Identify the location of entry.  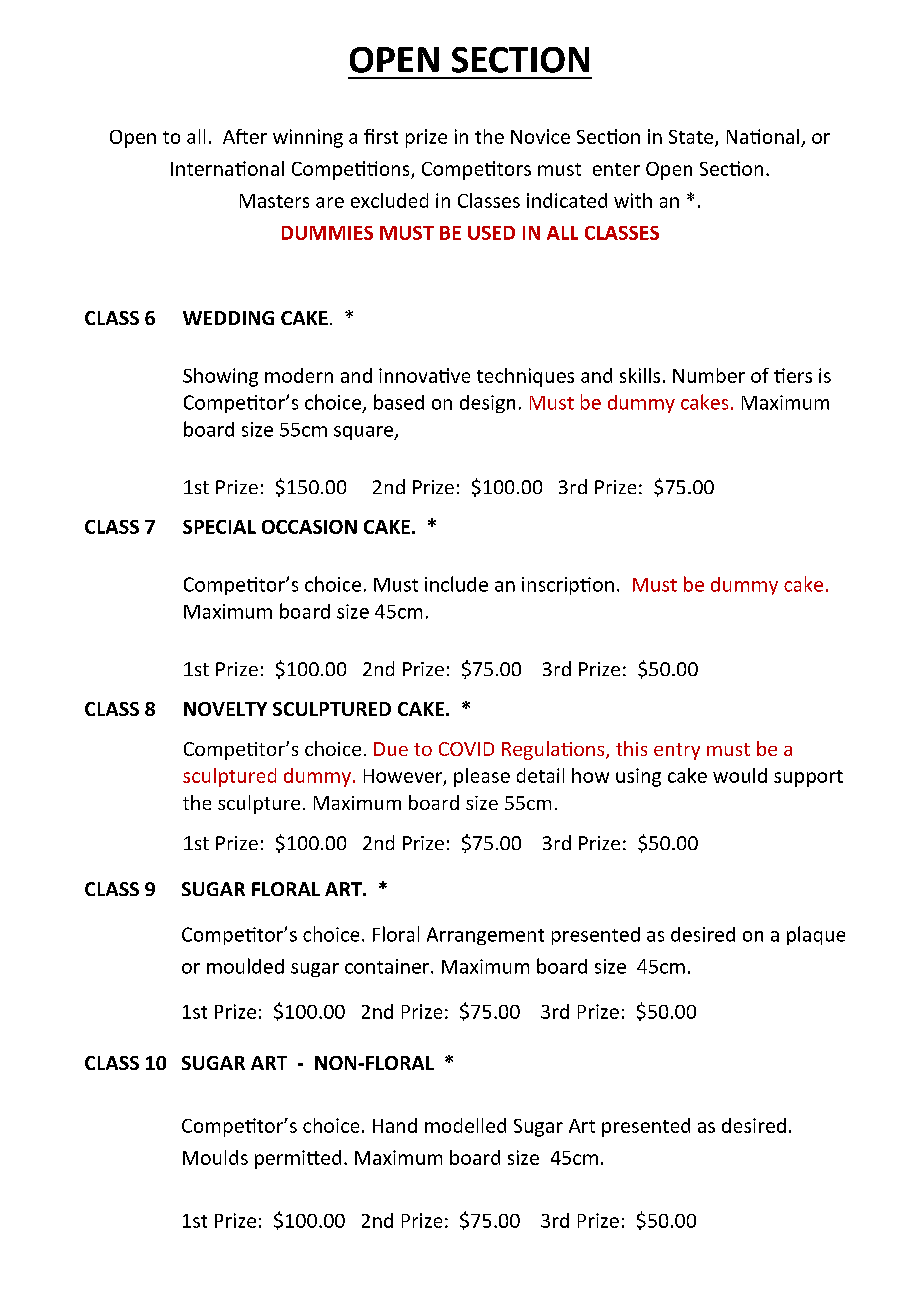
(677, 751).
